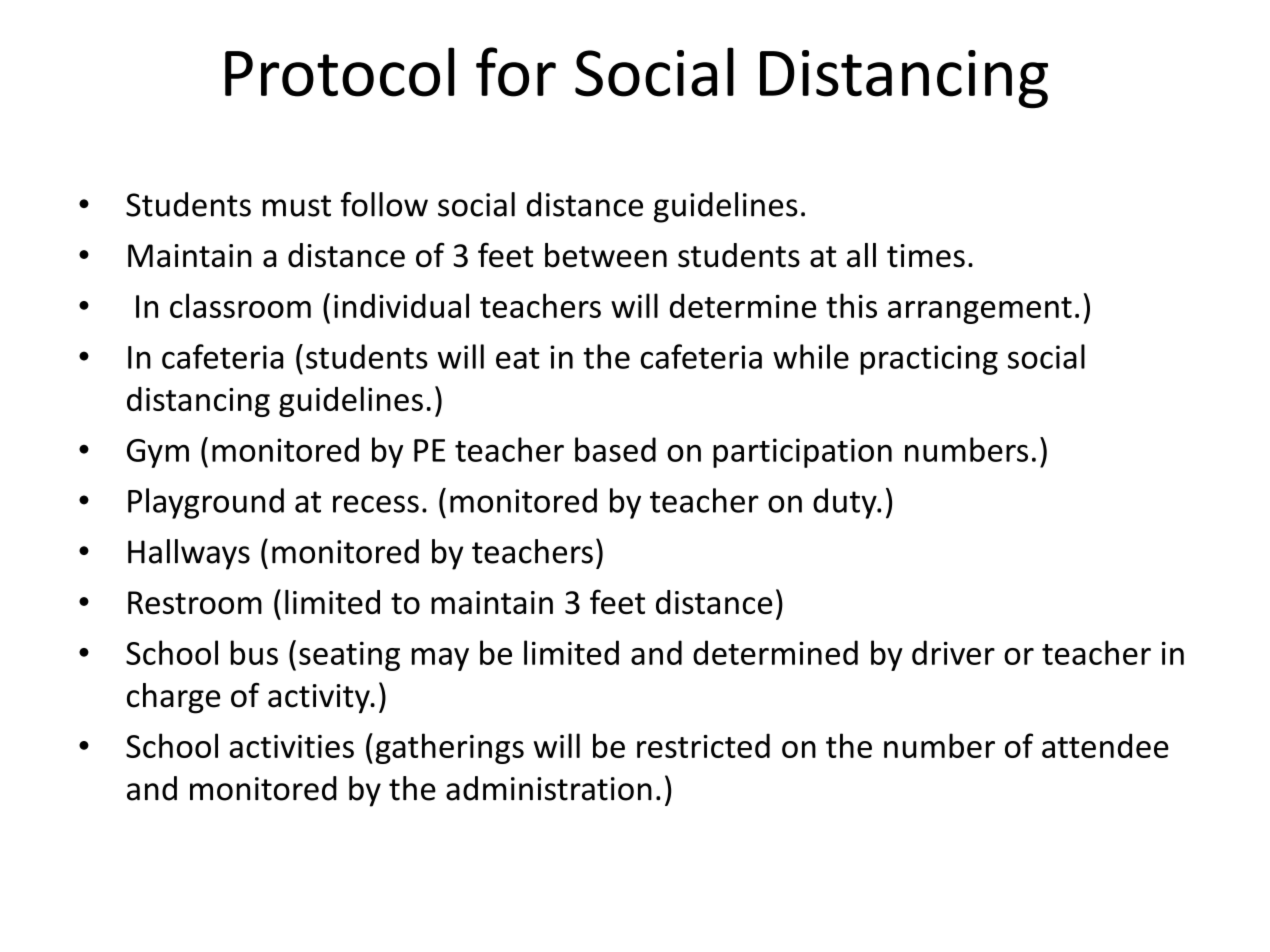 This screenshot has width=1270, height=952. Describe the element at coordinates (929, 360) in the screenshot. I see `practicing` at that location.
